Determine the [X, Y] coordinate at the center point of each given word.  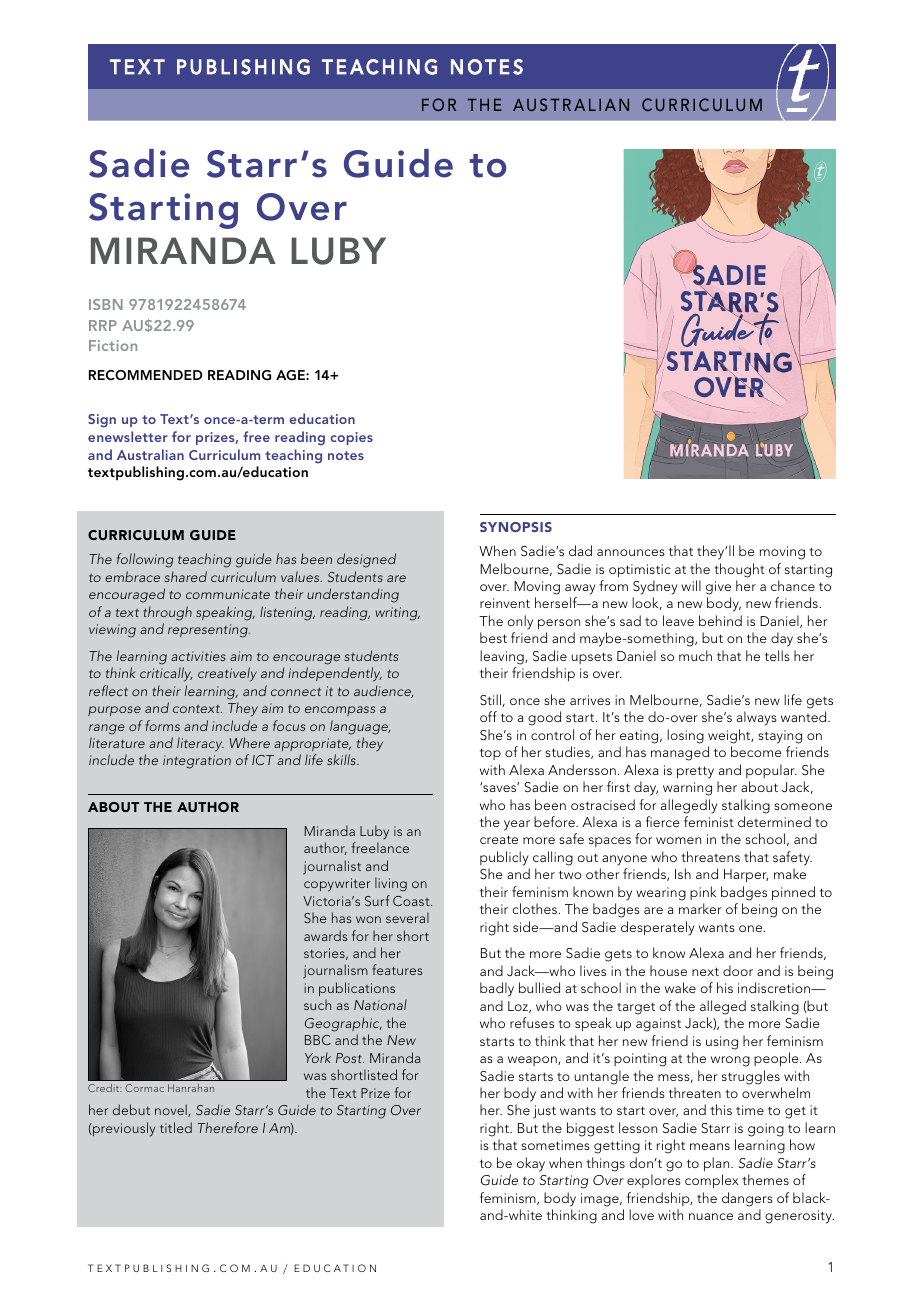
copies [351, 438]
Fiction [113, 345]
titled [176, 1127]
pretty [695, 772]
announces [631, 552]
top [490, 754]
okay [531, 1164]
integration [197, 762]
